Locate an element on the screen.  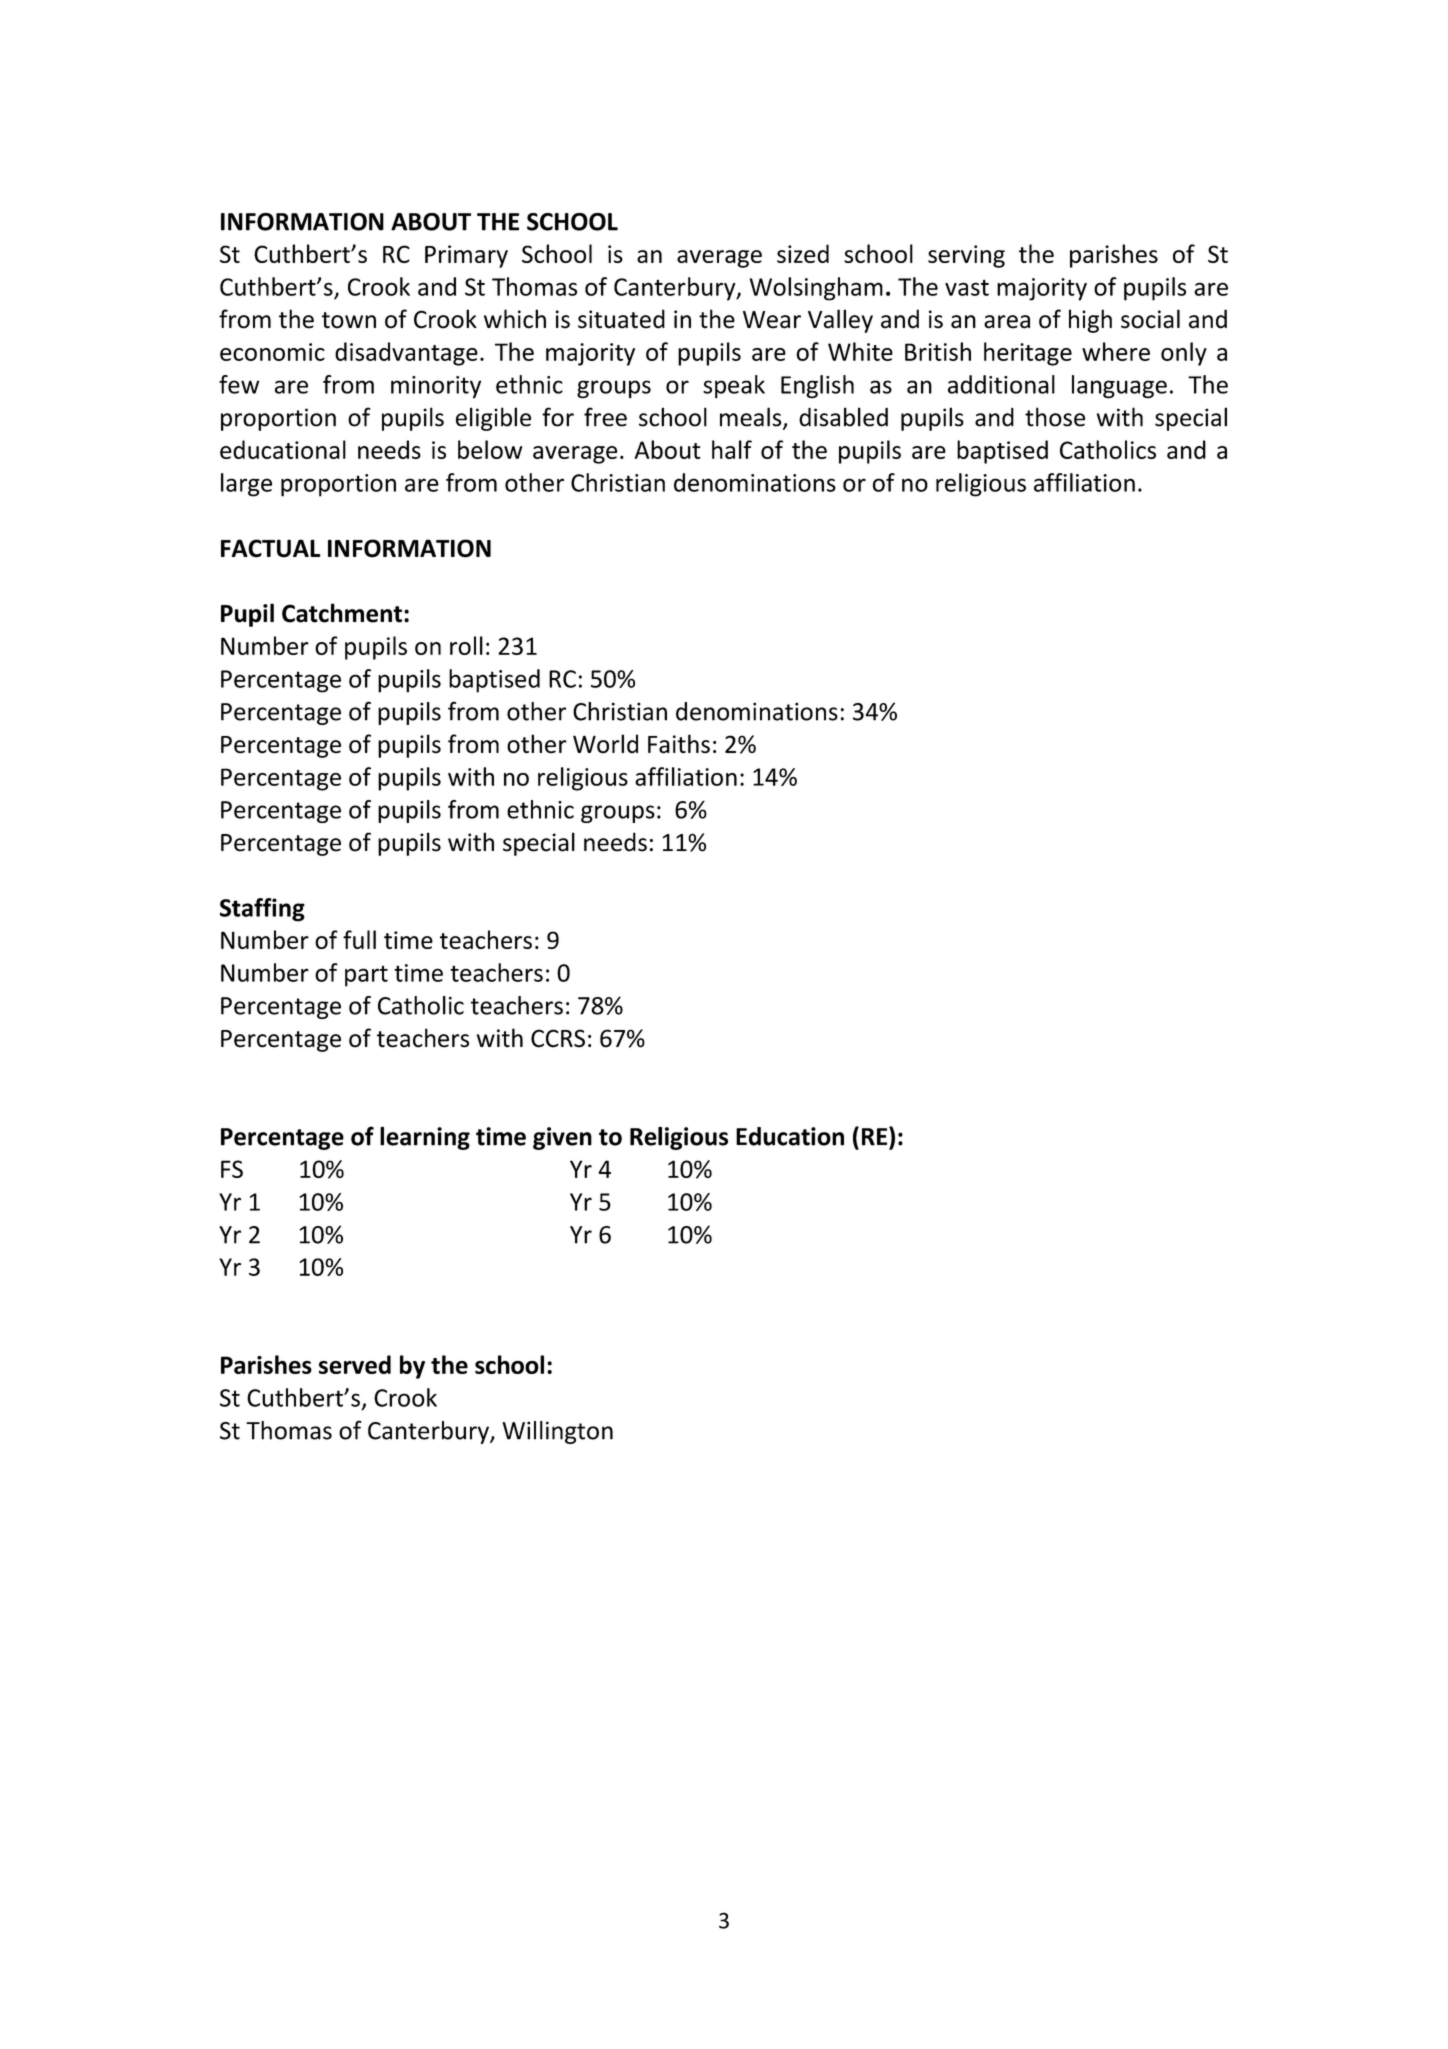
given is located at coordinates (562, 1138).
